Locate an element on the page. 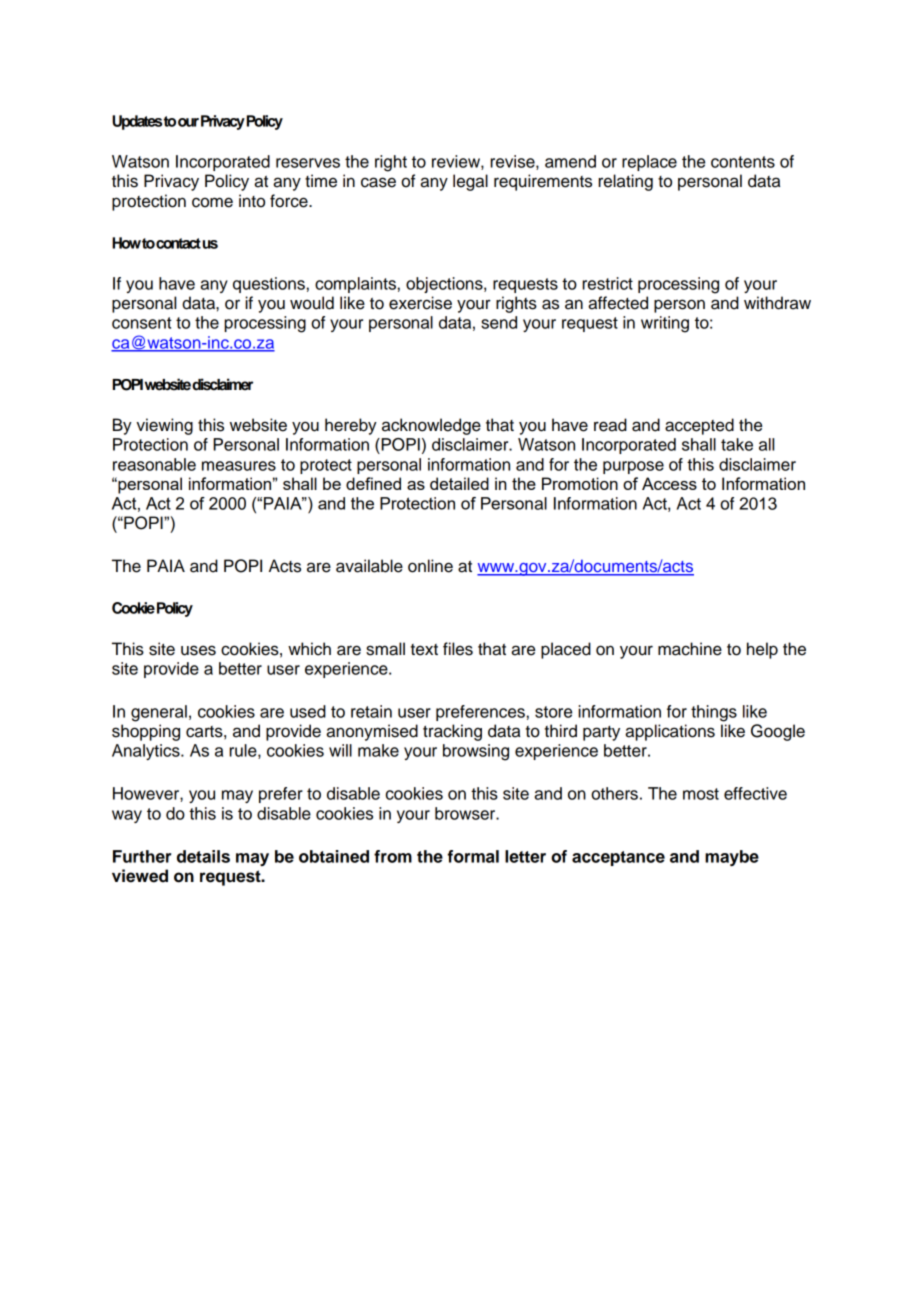  maybe is located at coordinates (732, 858).
